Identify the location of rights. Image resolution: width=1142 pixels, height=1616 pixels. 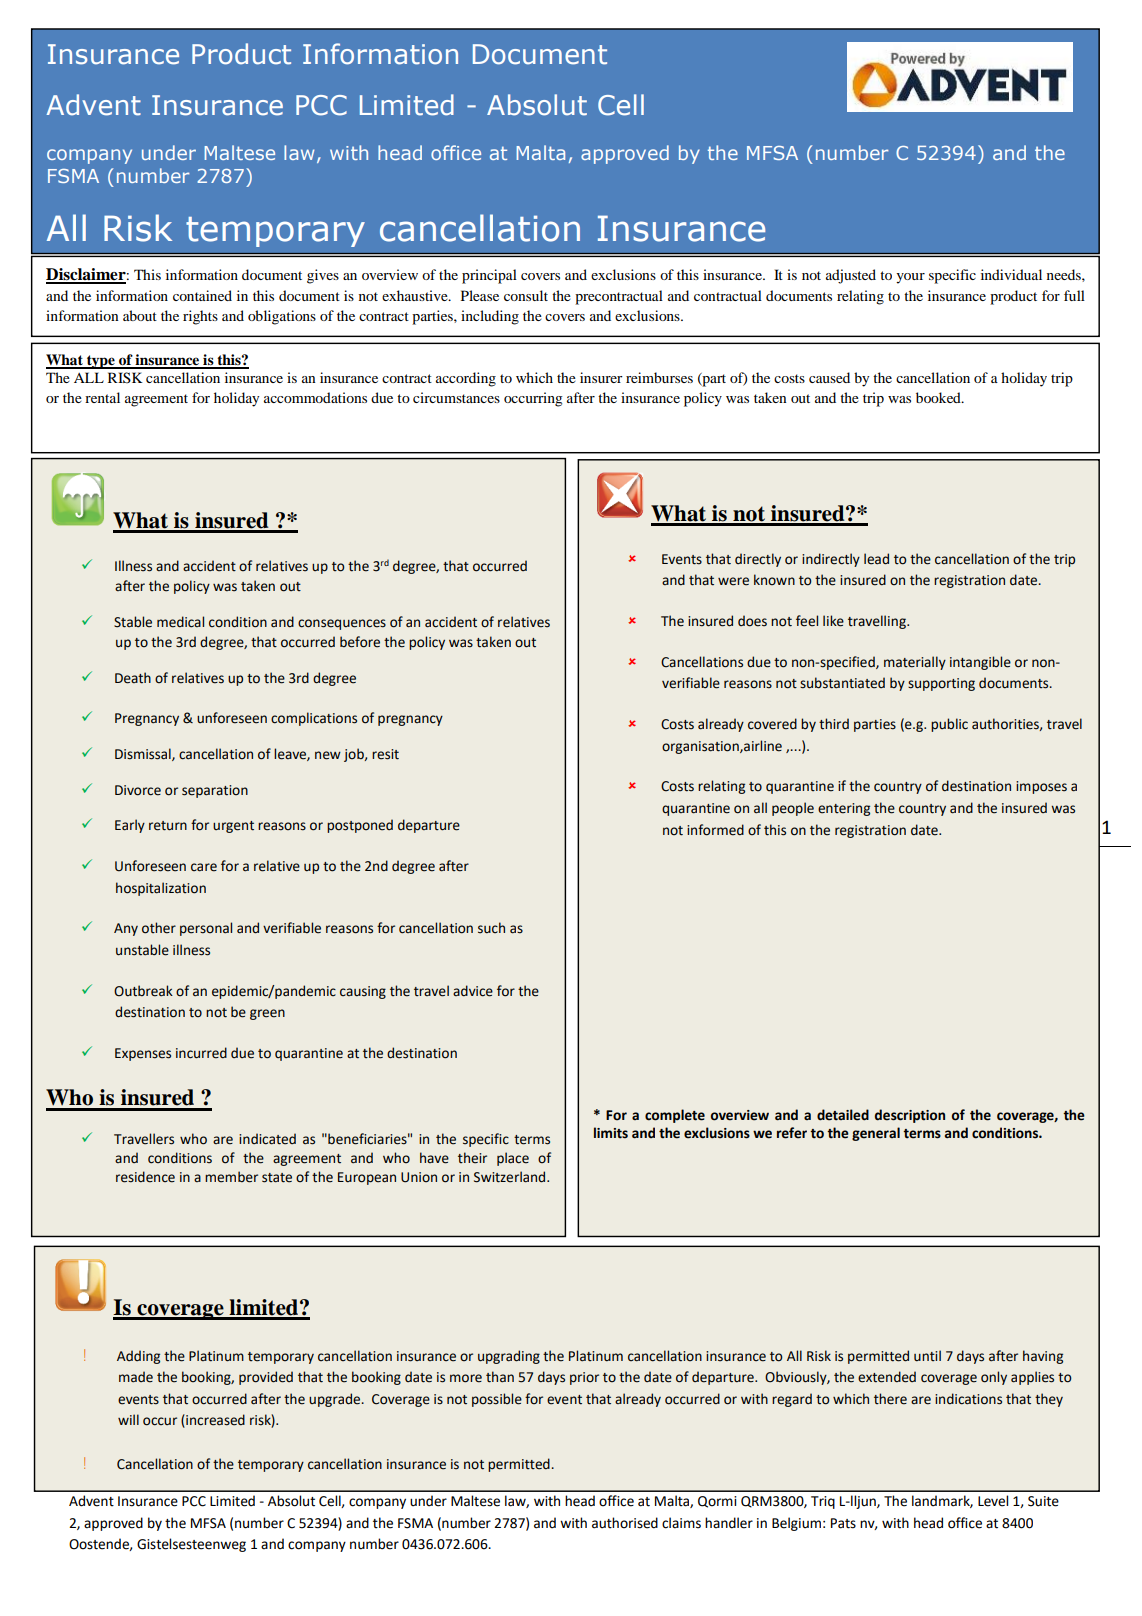
(200, 317).
